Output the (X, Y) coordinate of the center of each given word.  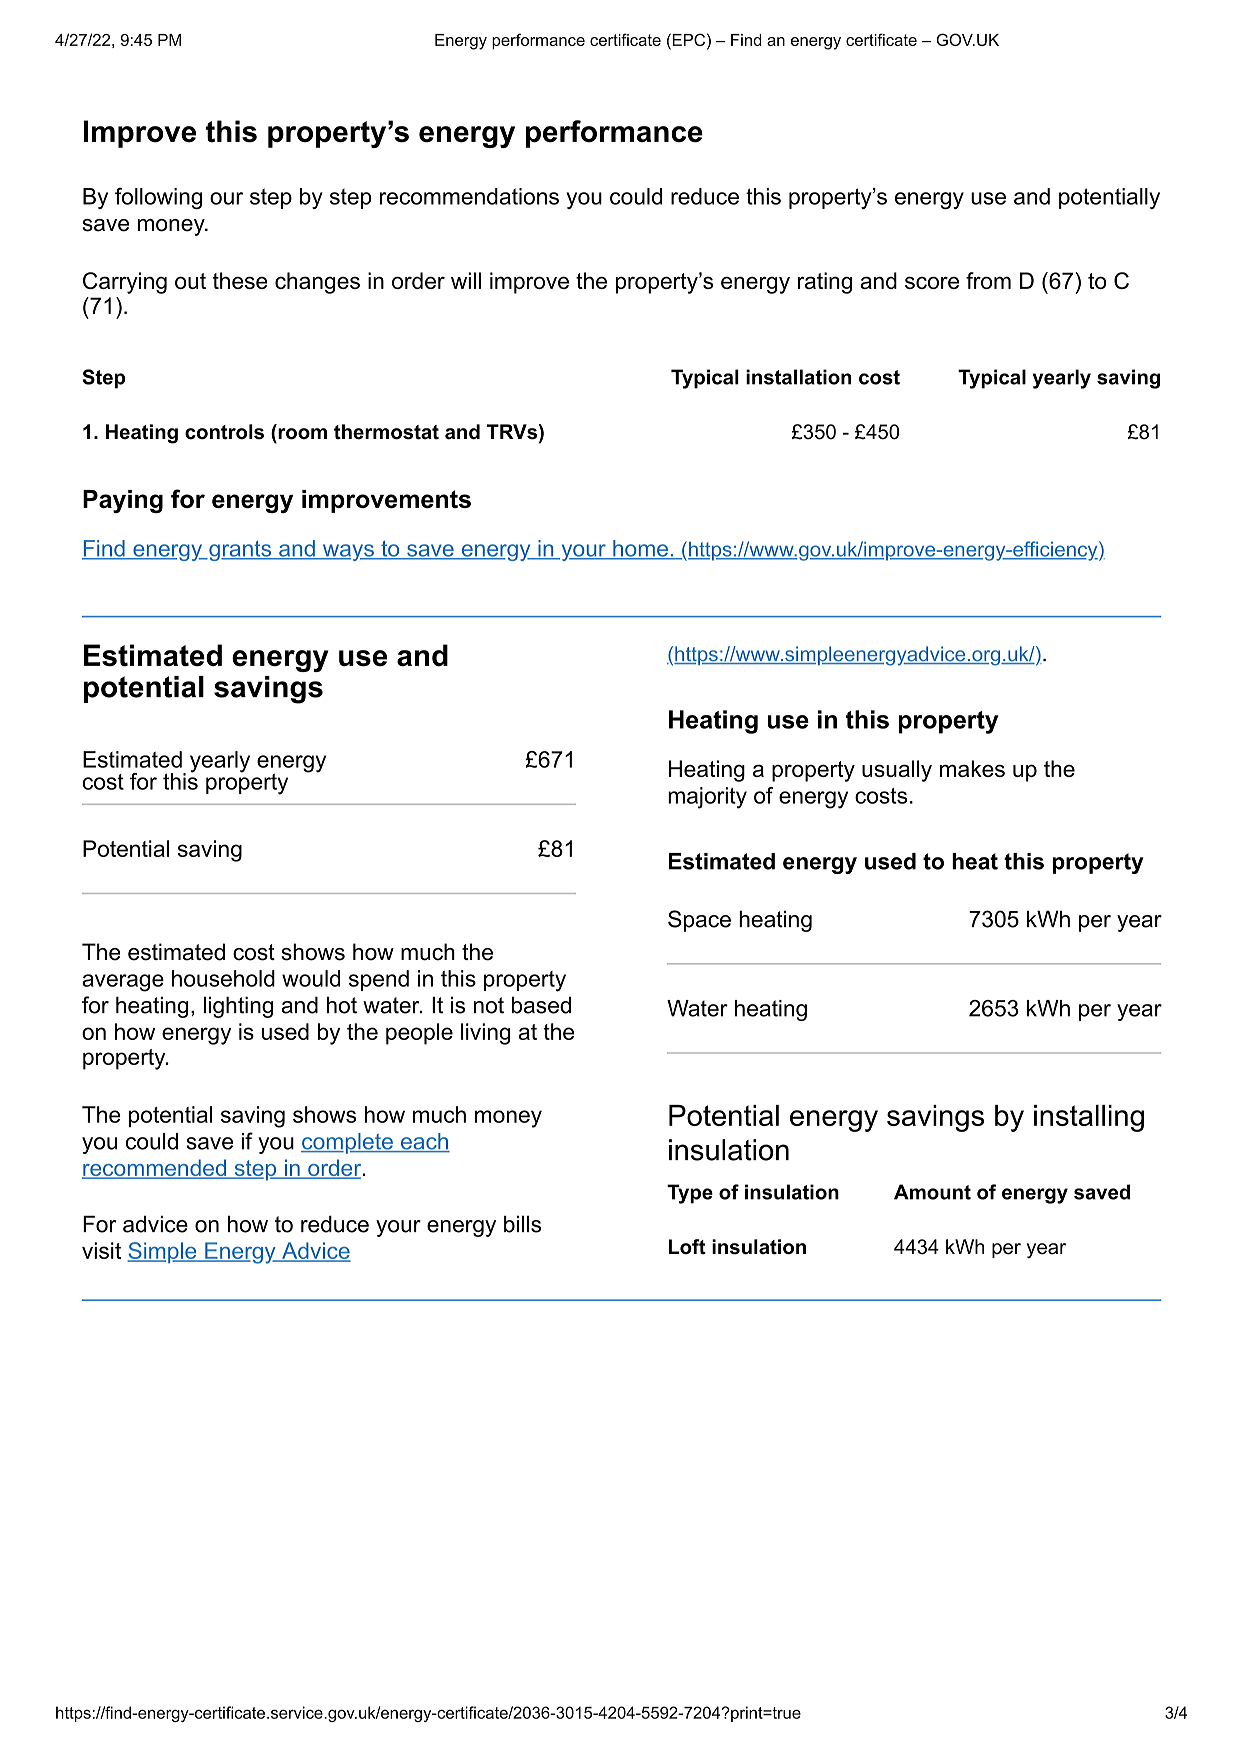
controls (224, 432)
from (988, 280)
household (223, 978)
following (158, 198)
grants (240, 551)
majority (707, 798)
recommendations (469, 196)
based (541, 1005)
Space (699, 921)
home (640, 549)
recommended (155, 1169)
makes (972, 768)
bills (522, 1224)
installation (798, 377)
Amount (932, 1192)
